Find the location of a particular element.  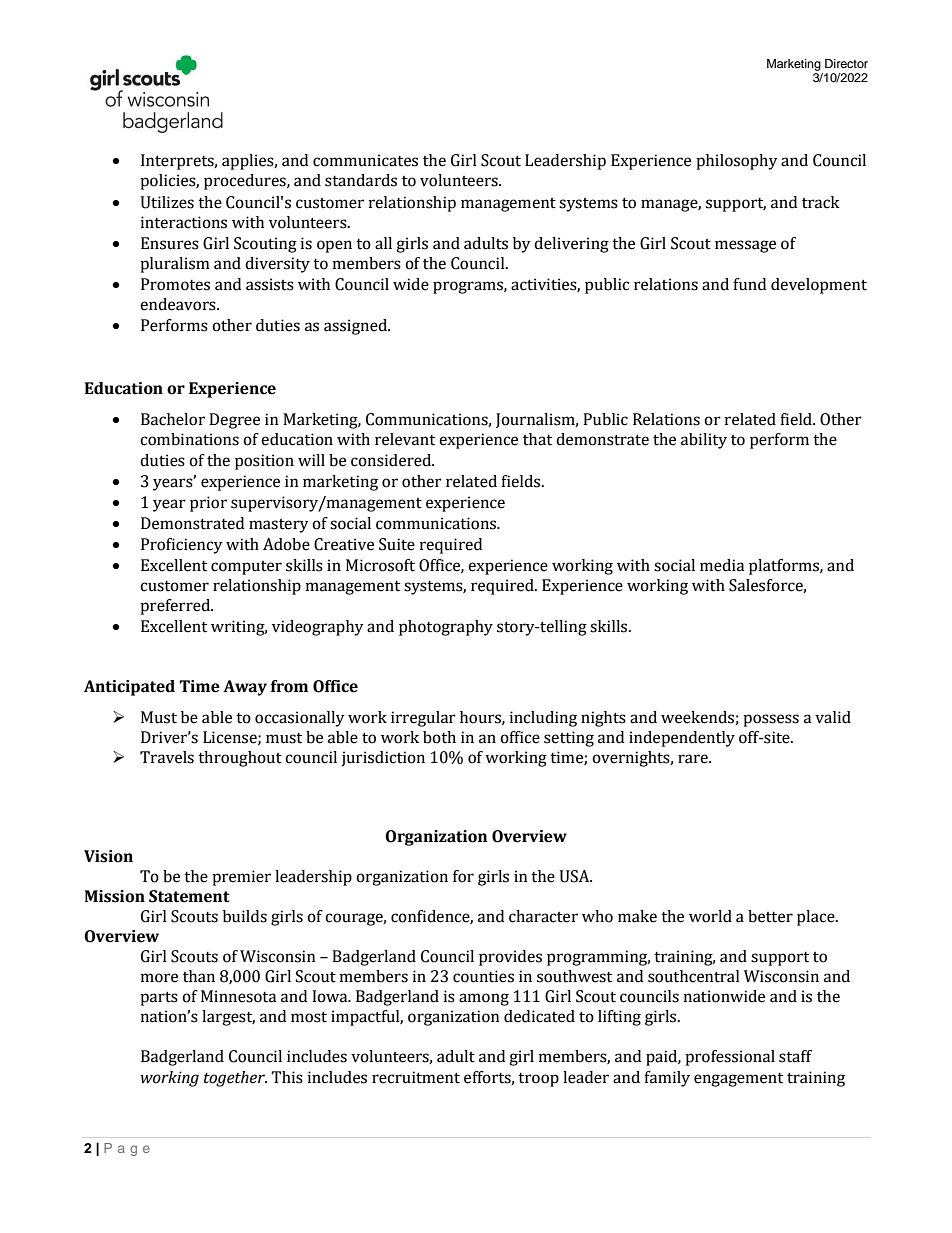

communicates is located at coordinates (365, 160).
